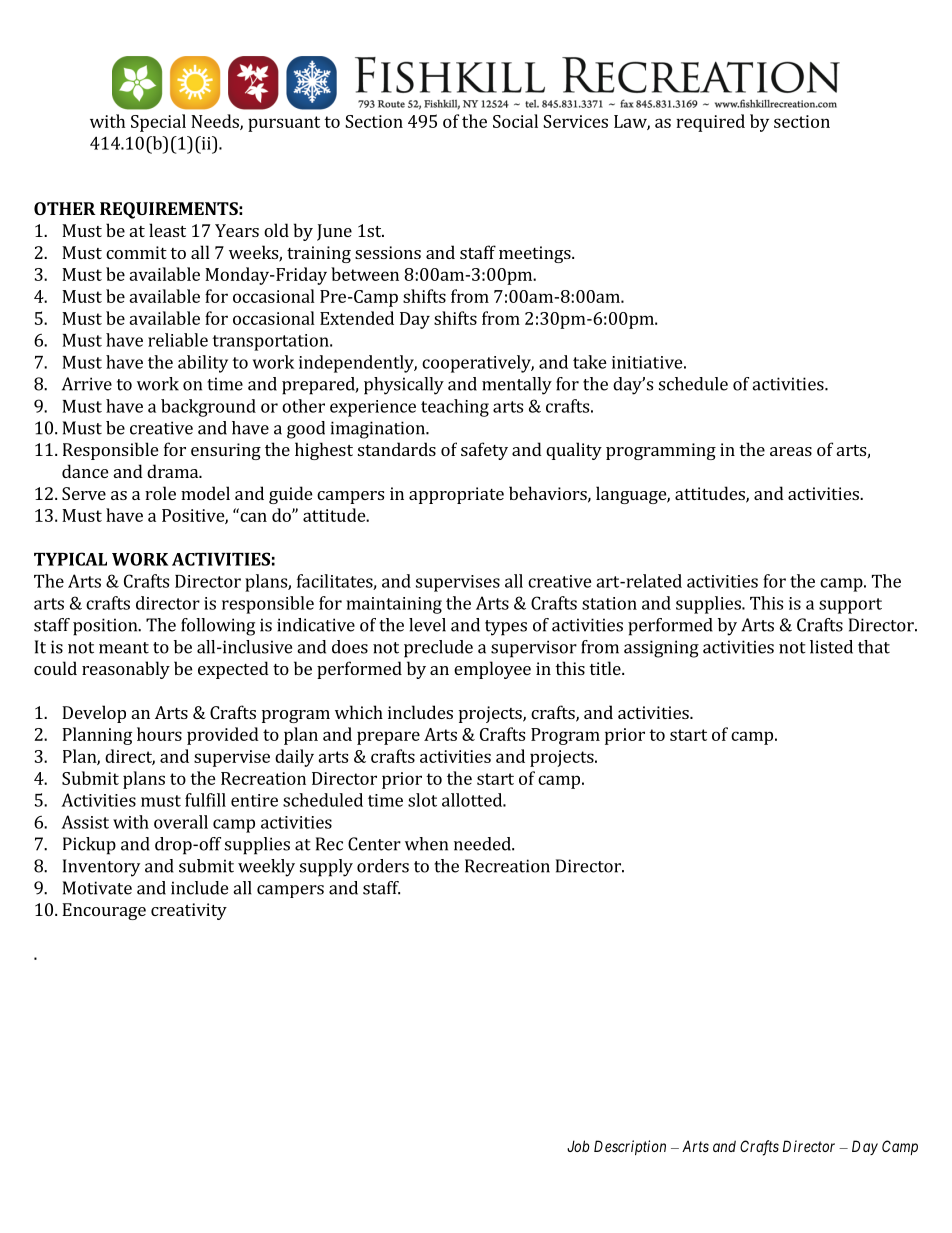 The image size is (952, 1233). I want to click on Description, so click(630, 1147).
